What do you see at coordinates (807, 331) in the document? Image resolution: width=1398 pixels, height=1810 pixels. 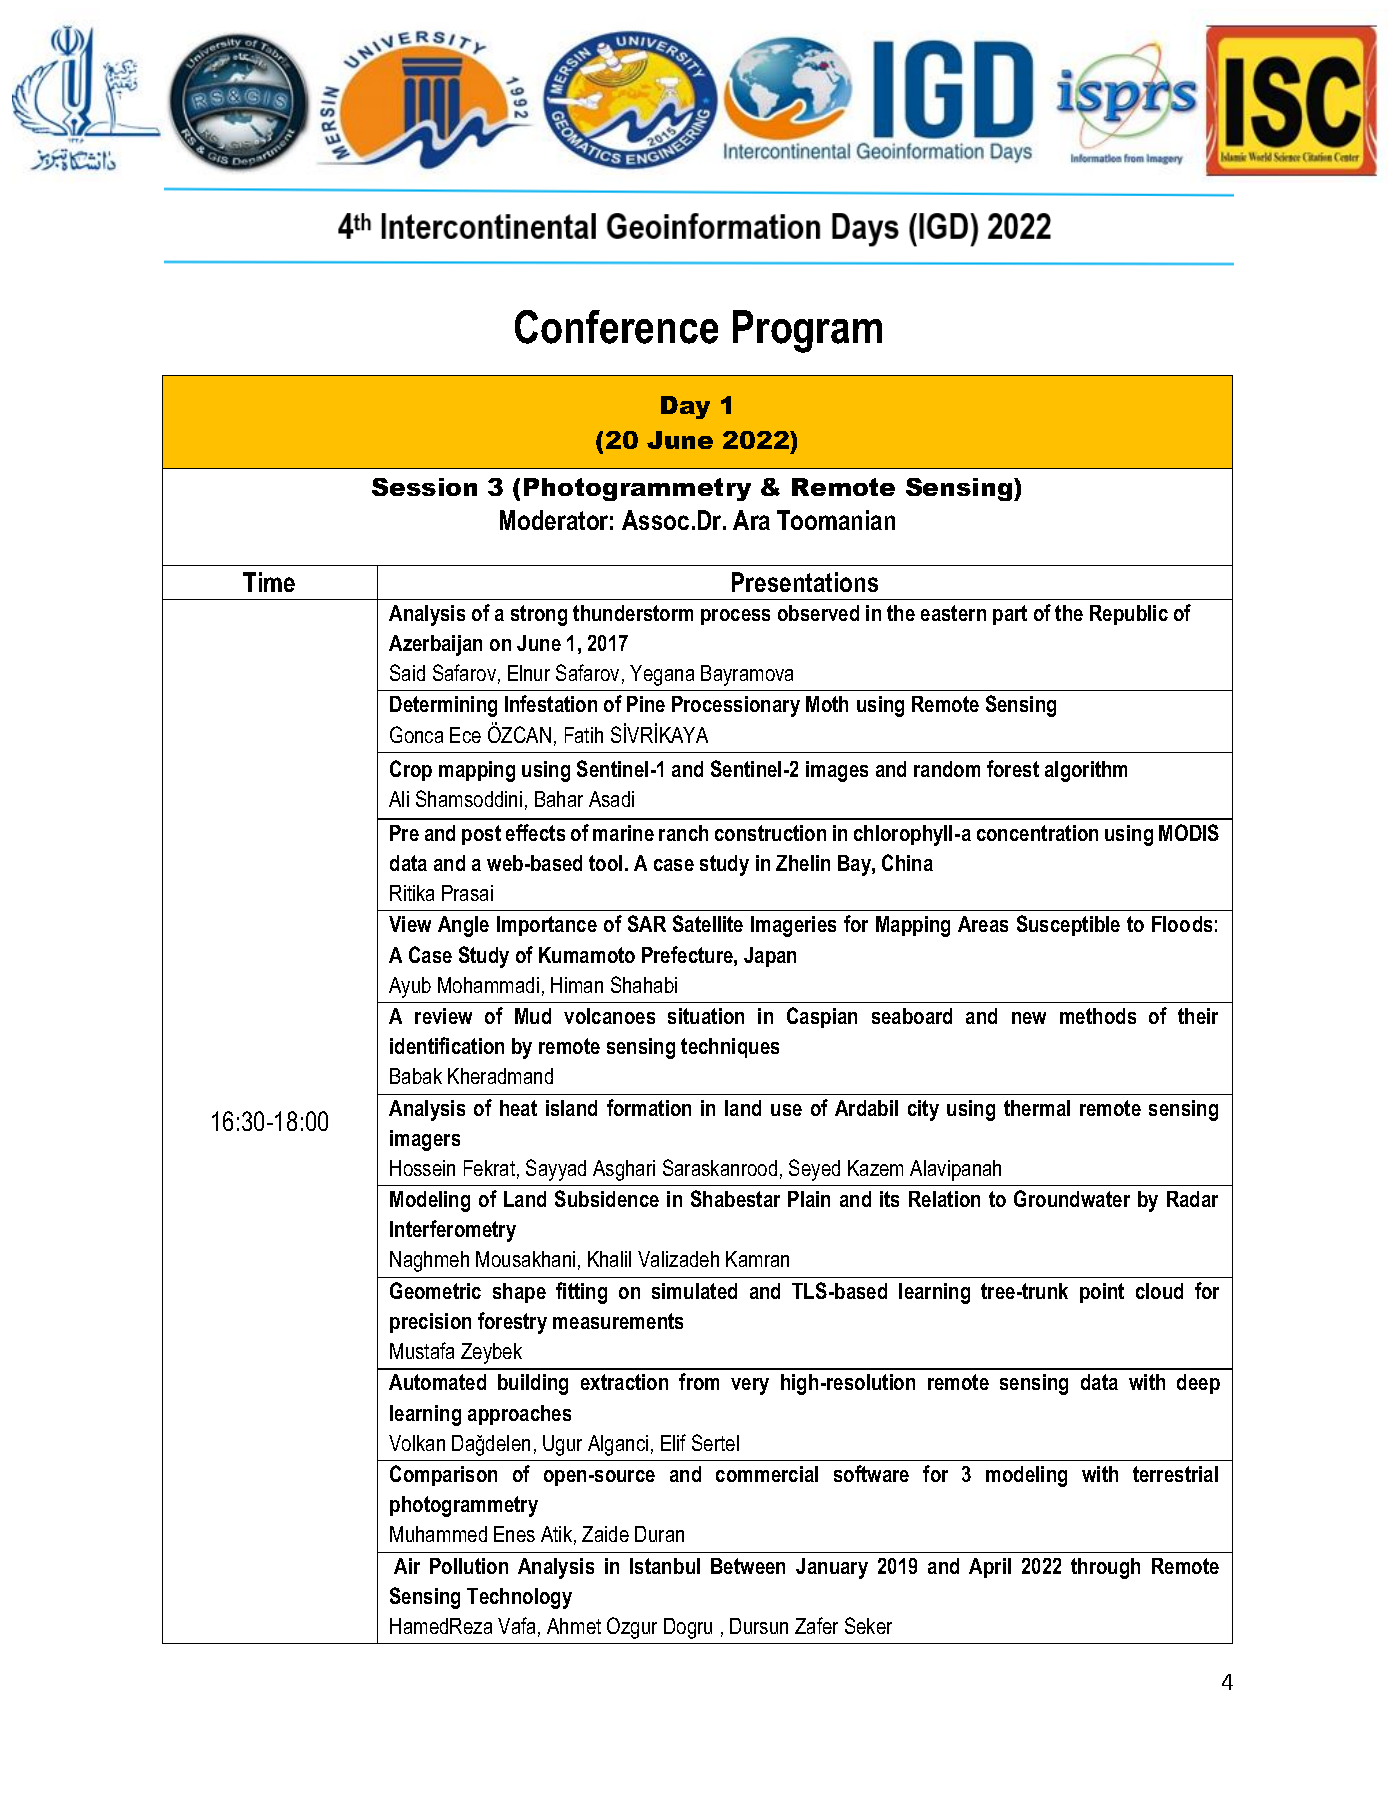 I see `Program` at bounding box center [807, 331].
